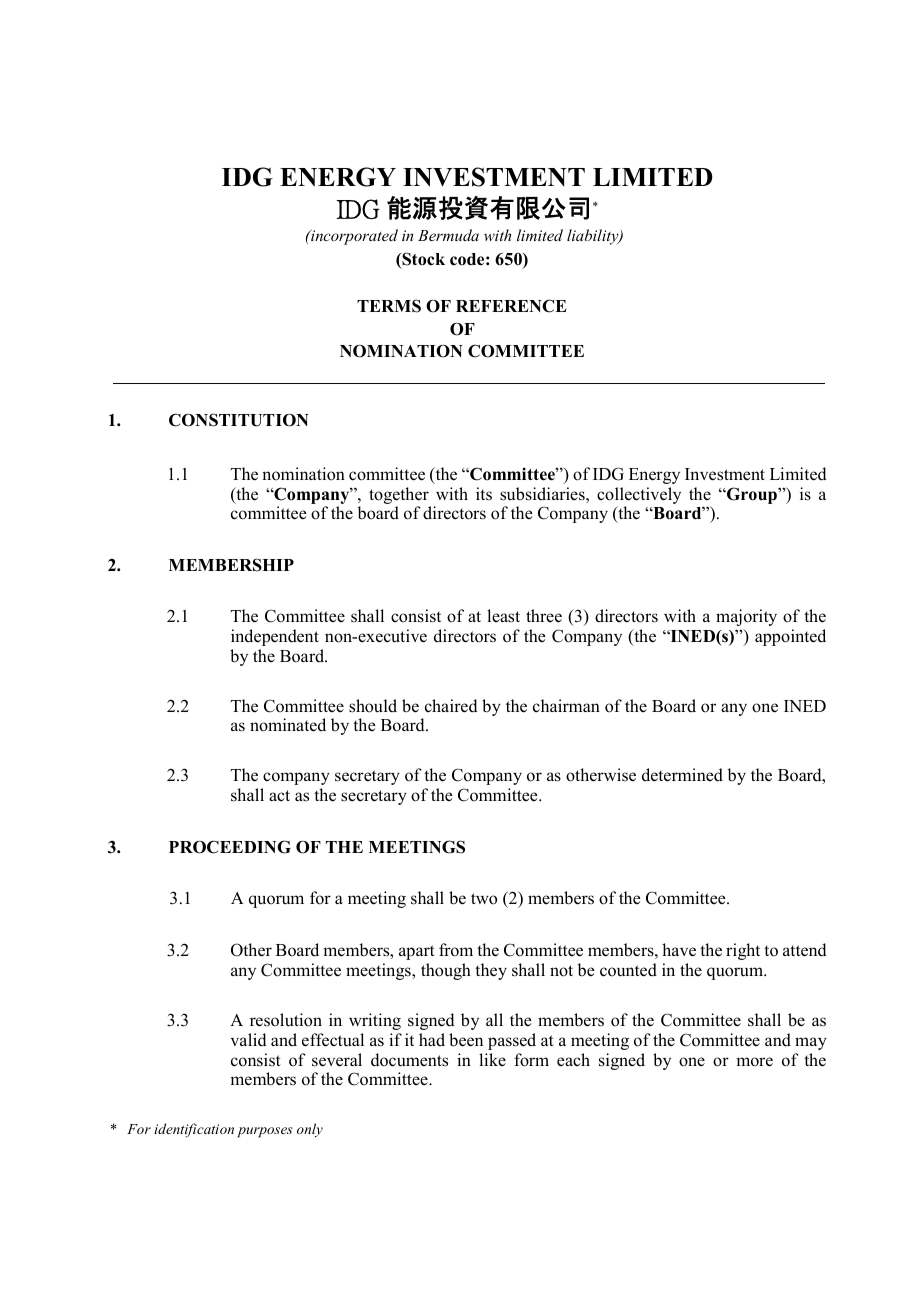 This screenshot has width=924, height=1308. Describe the element at coordinates (752, 495) in the screenshot. I see `Group` at that location.
